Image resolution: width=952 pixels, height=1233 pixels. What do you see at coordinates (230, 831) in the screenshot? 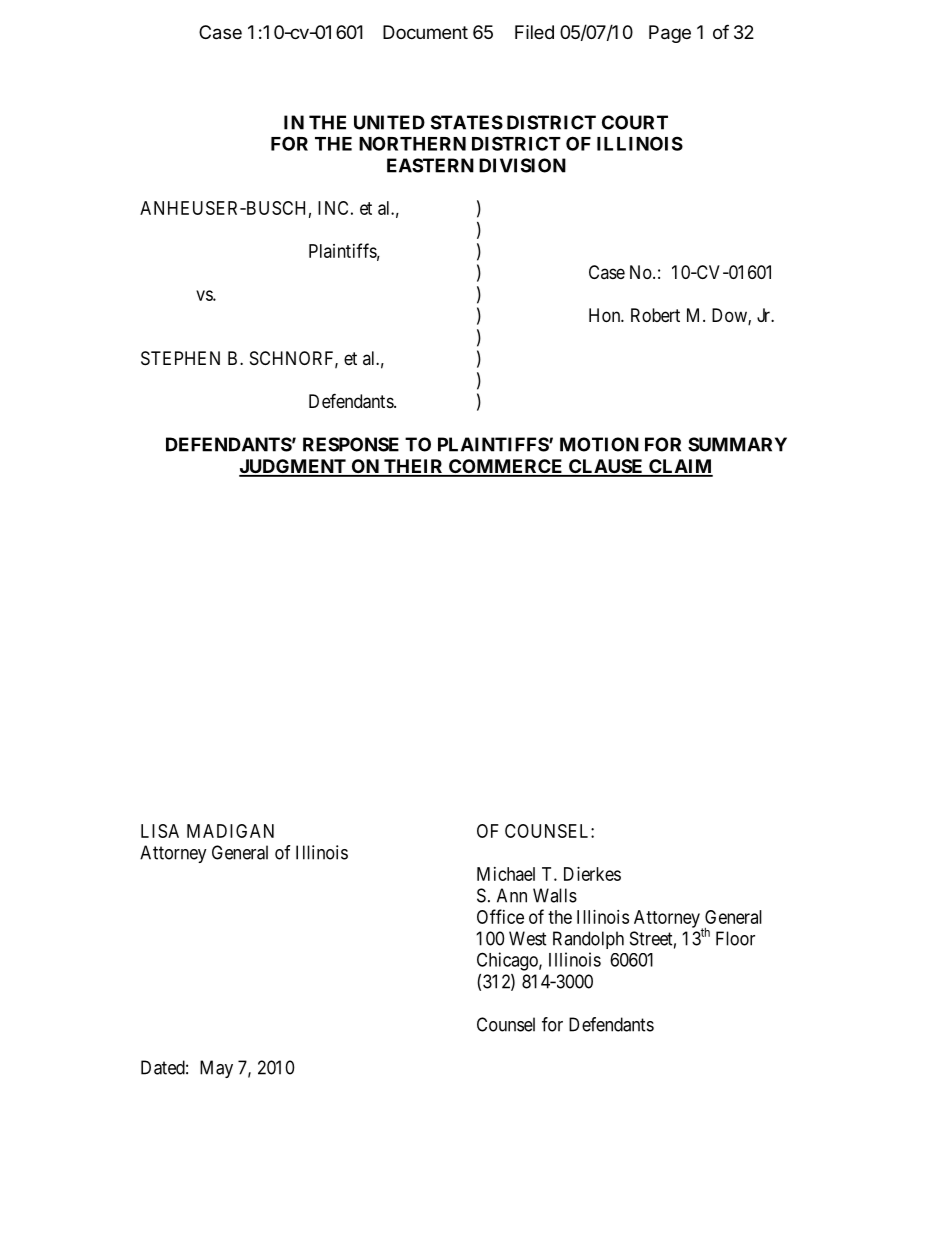
I see `MADIGAN` at bounding box center [230, 831].
